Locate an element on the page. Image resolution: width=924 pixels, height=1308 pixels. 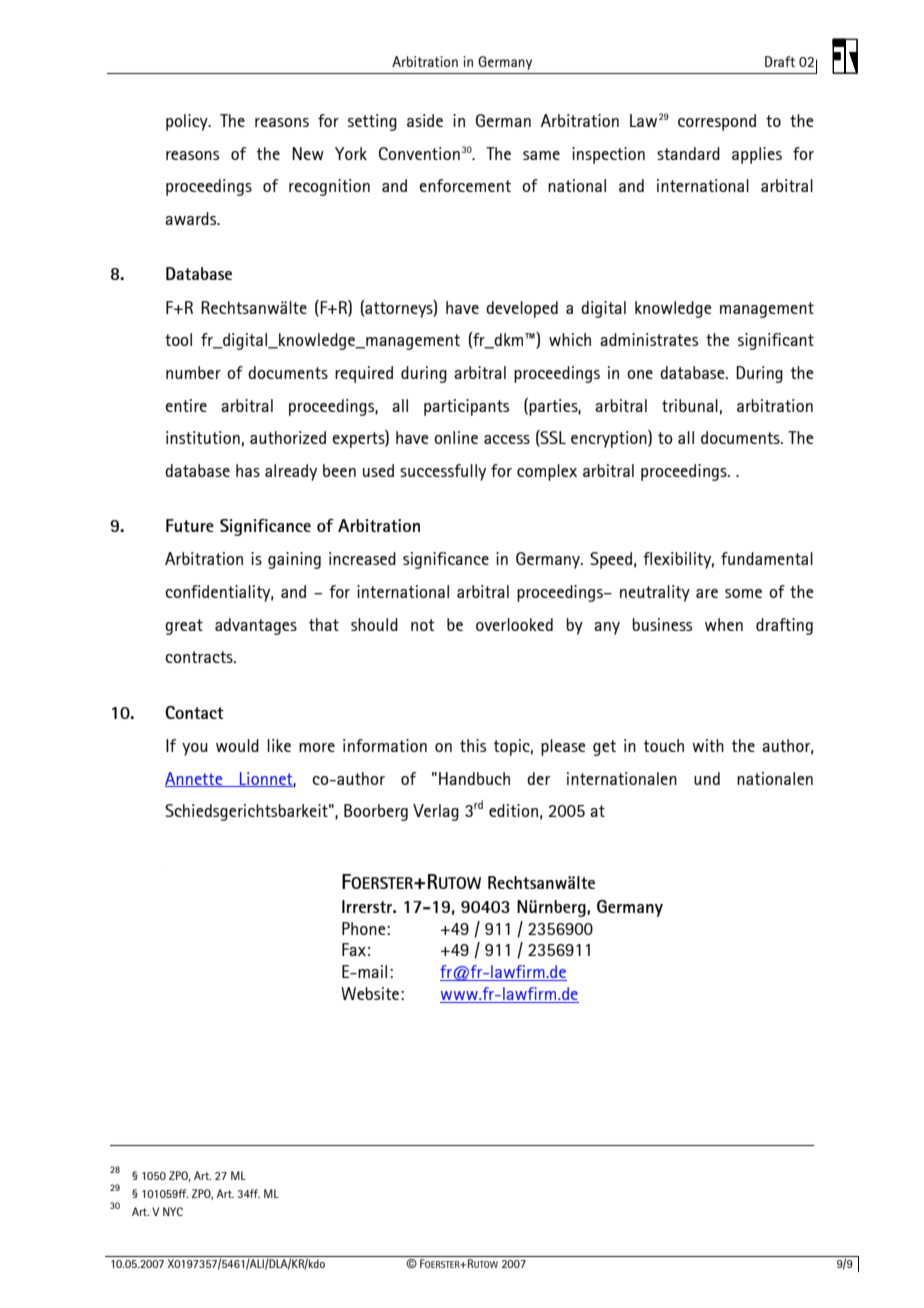
enforcement is located at coordinates (465, 185).
